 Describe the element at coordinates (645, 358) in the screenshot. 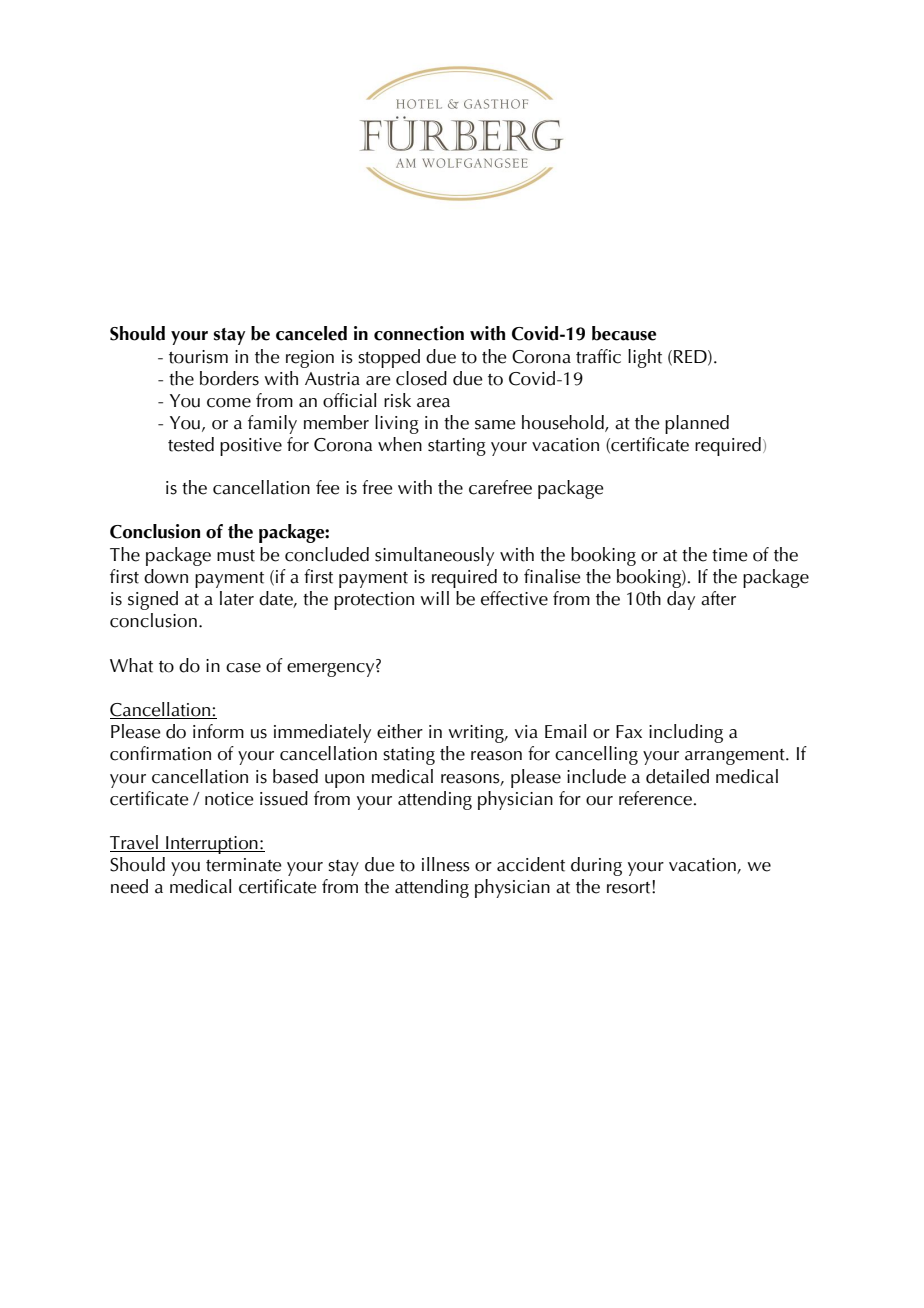

I see `light` at that location.
